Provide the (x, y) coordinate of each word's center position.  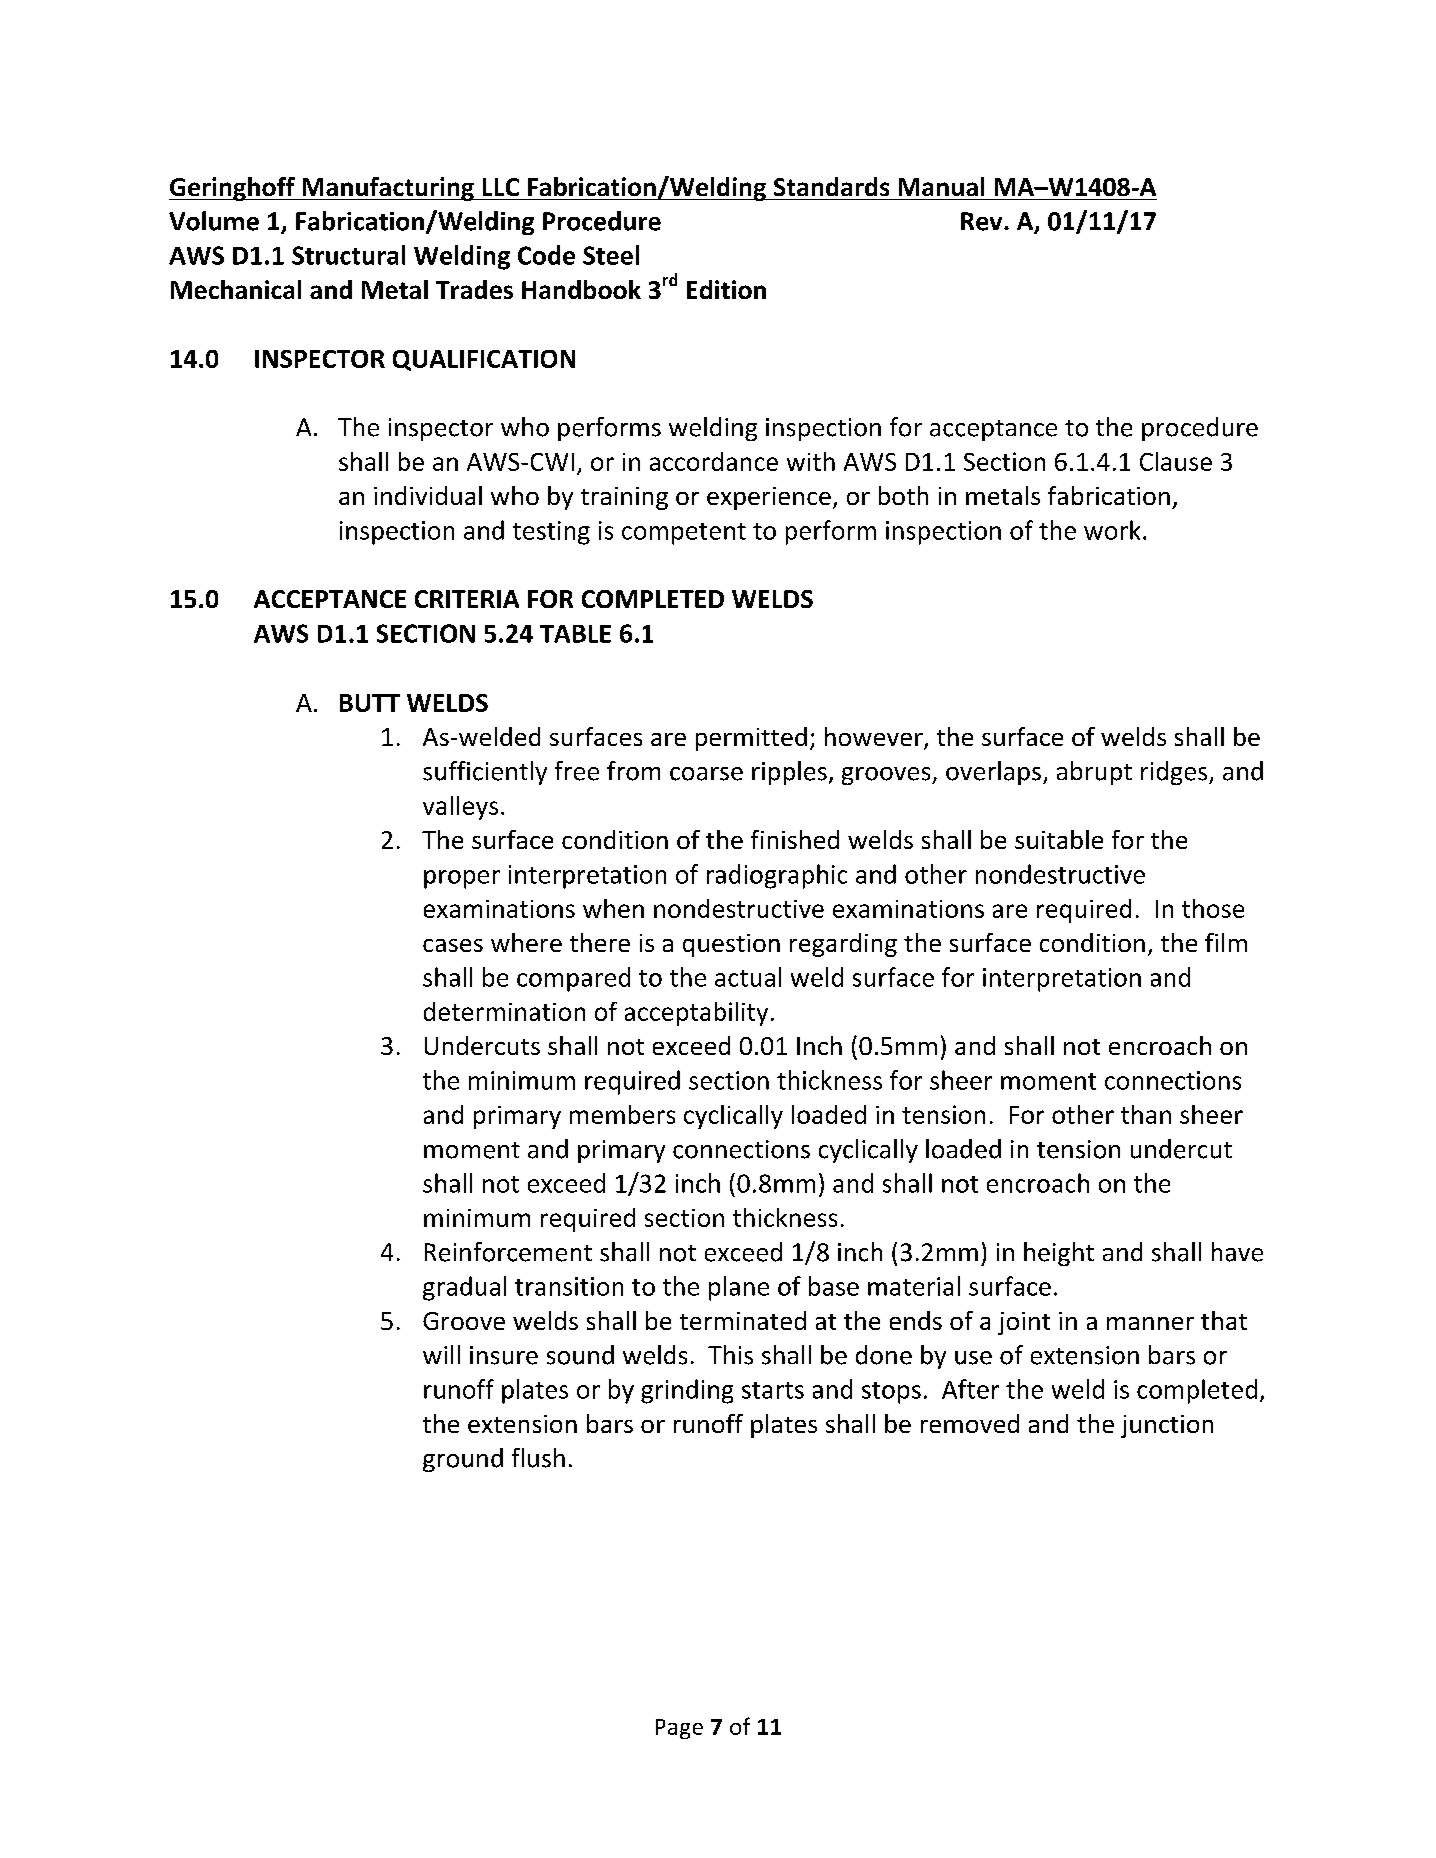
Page (679, 1729)
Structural (348, 255)
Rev (983, 221)
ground (463, 1460)
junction (1167, 1426)
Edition (726, 289)
